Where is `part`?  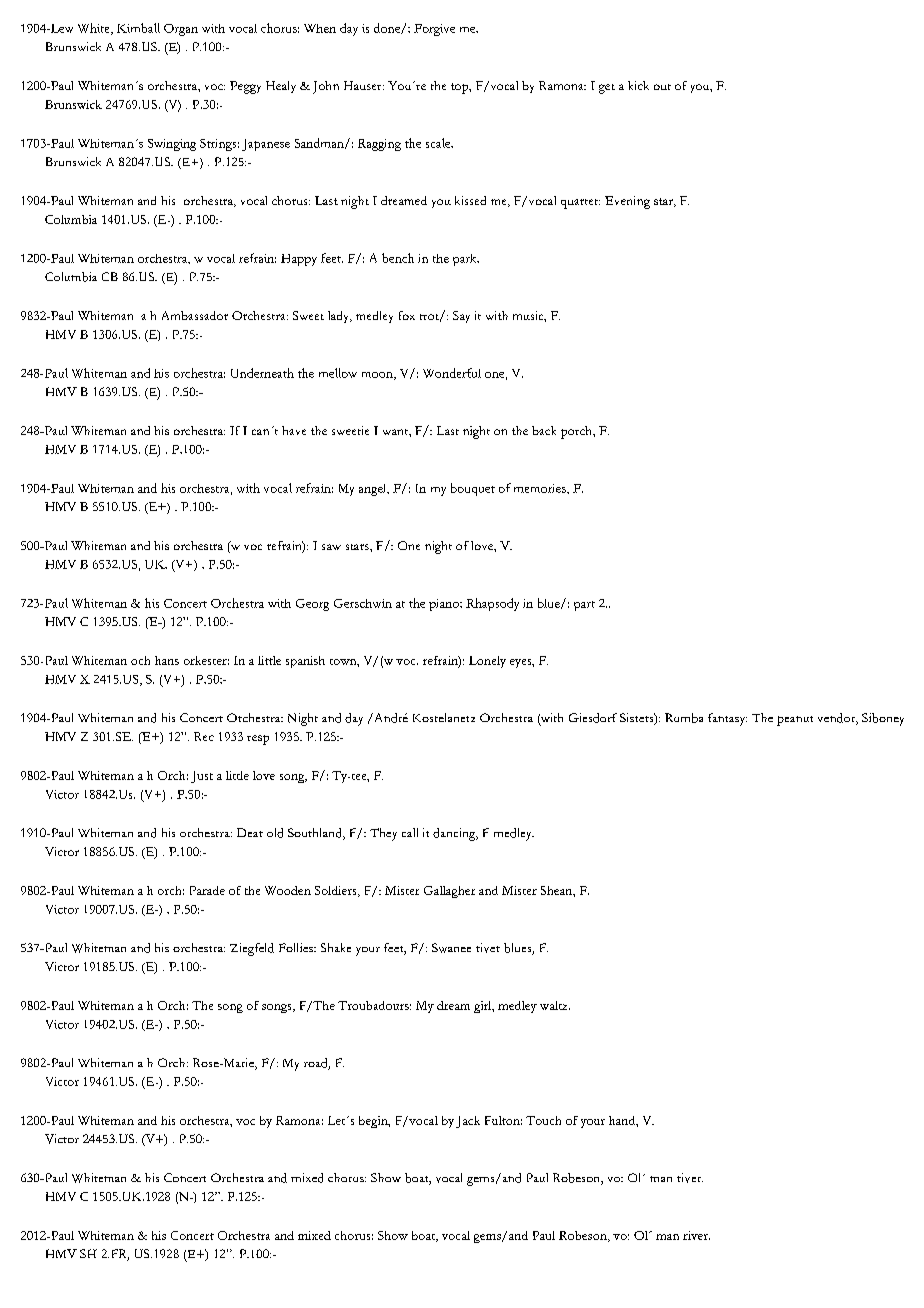
part is located at coordinates (584, 606).
